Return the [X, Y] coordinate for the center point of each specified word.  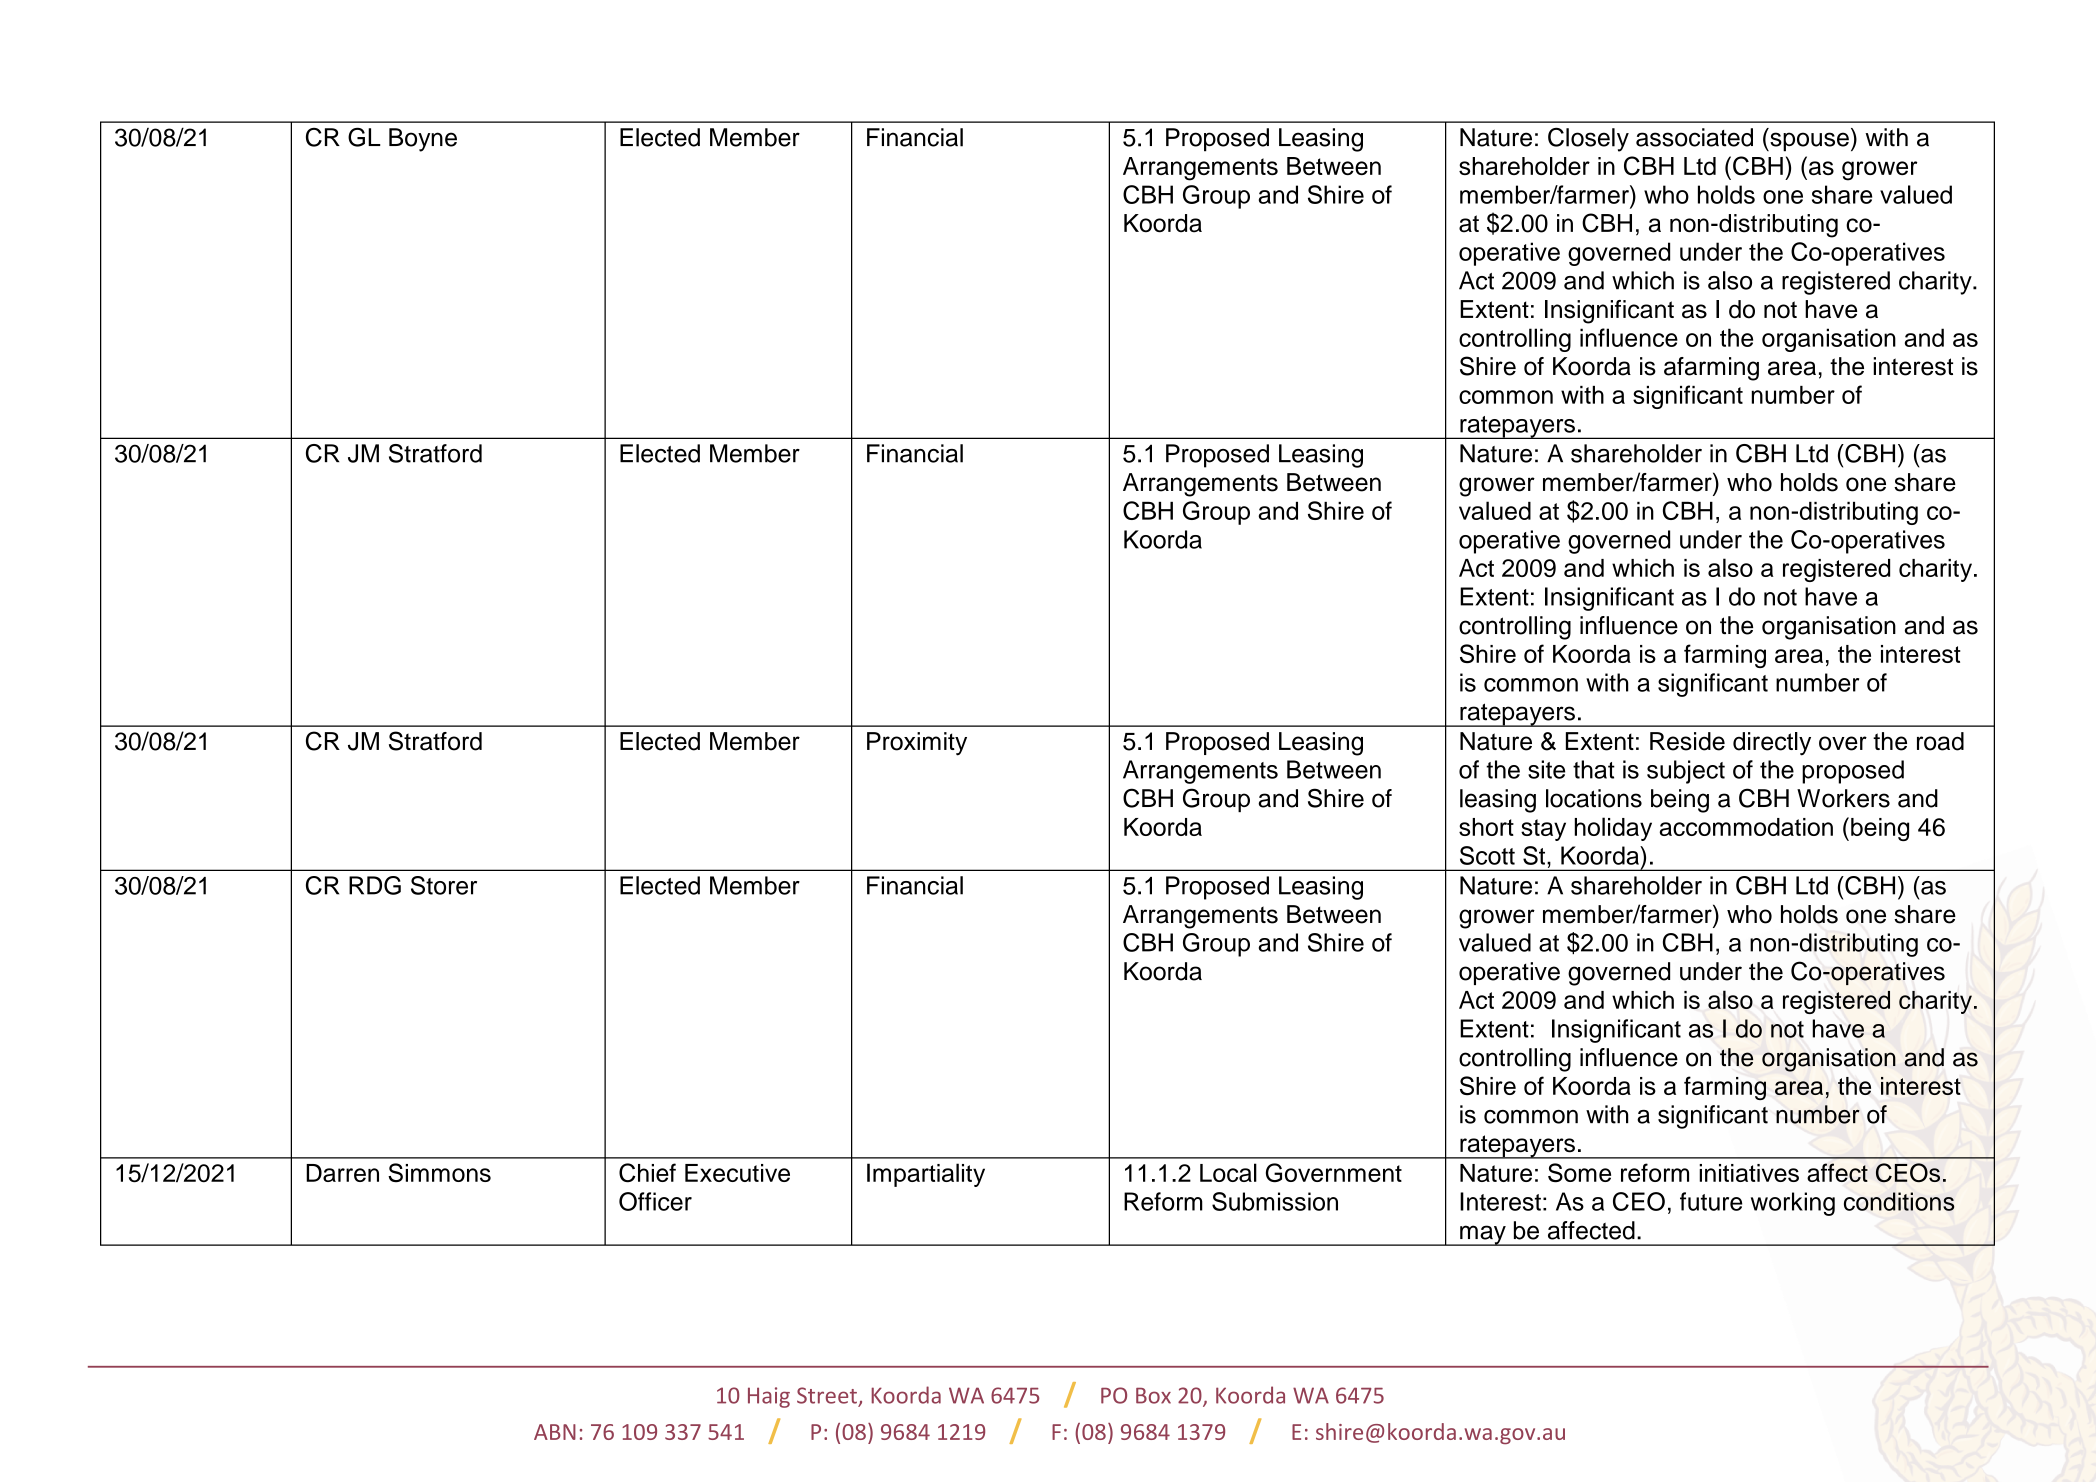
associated [1694, 137]
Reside [1687, 741]
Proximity [917, 744]
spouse [1808, 142]
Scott [1487, 855]
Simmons [439, 1172]
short [1486, 827]
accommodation [1746, 827]
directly [1772, 744]
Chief [647, 1173]
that [1594, 769]
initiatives [1749, 1173]
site [1546, 769]
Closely [1588, 139]
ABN [555, 1432]
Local [1228, 1172]
